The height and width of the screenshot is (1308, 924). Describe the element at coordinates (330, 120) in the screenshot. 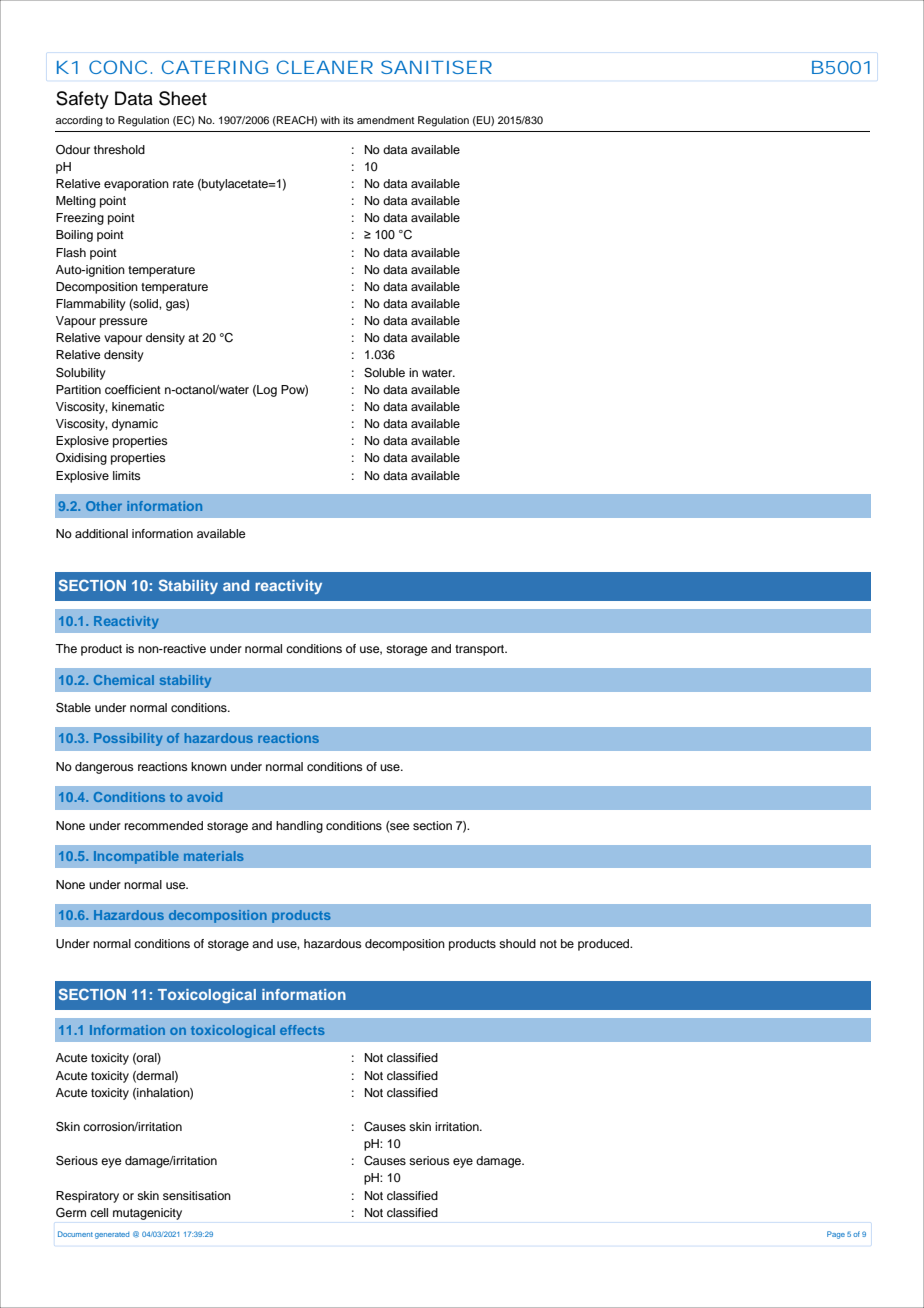

I see `with` at that location.
